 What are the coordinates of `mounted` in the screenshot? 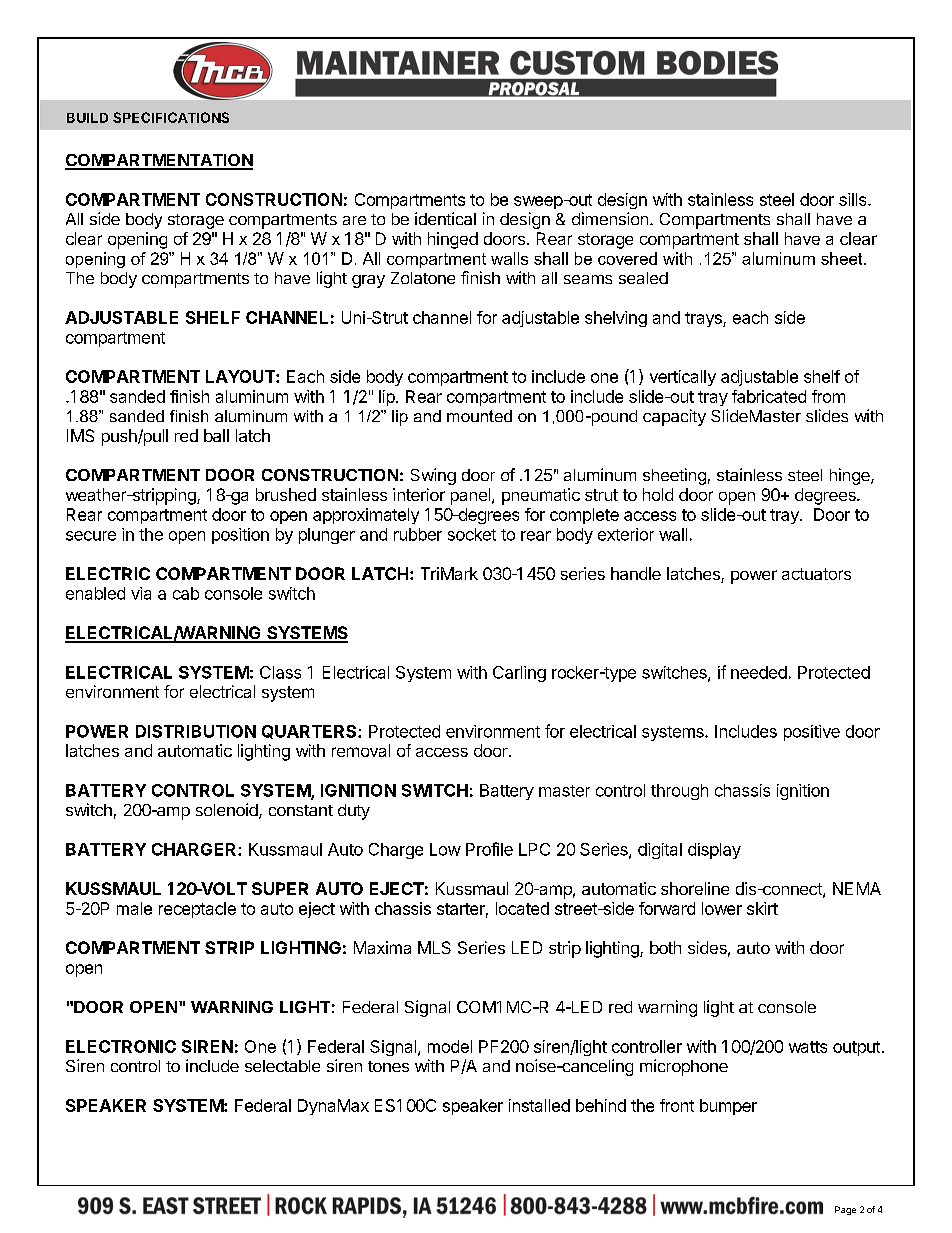 It's located at (479, 416).
